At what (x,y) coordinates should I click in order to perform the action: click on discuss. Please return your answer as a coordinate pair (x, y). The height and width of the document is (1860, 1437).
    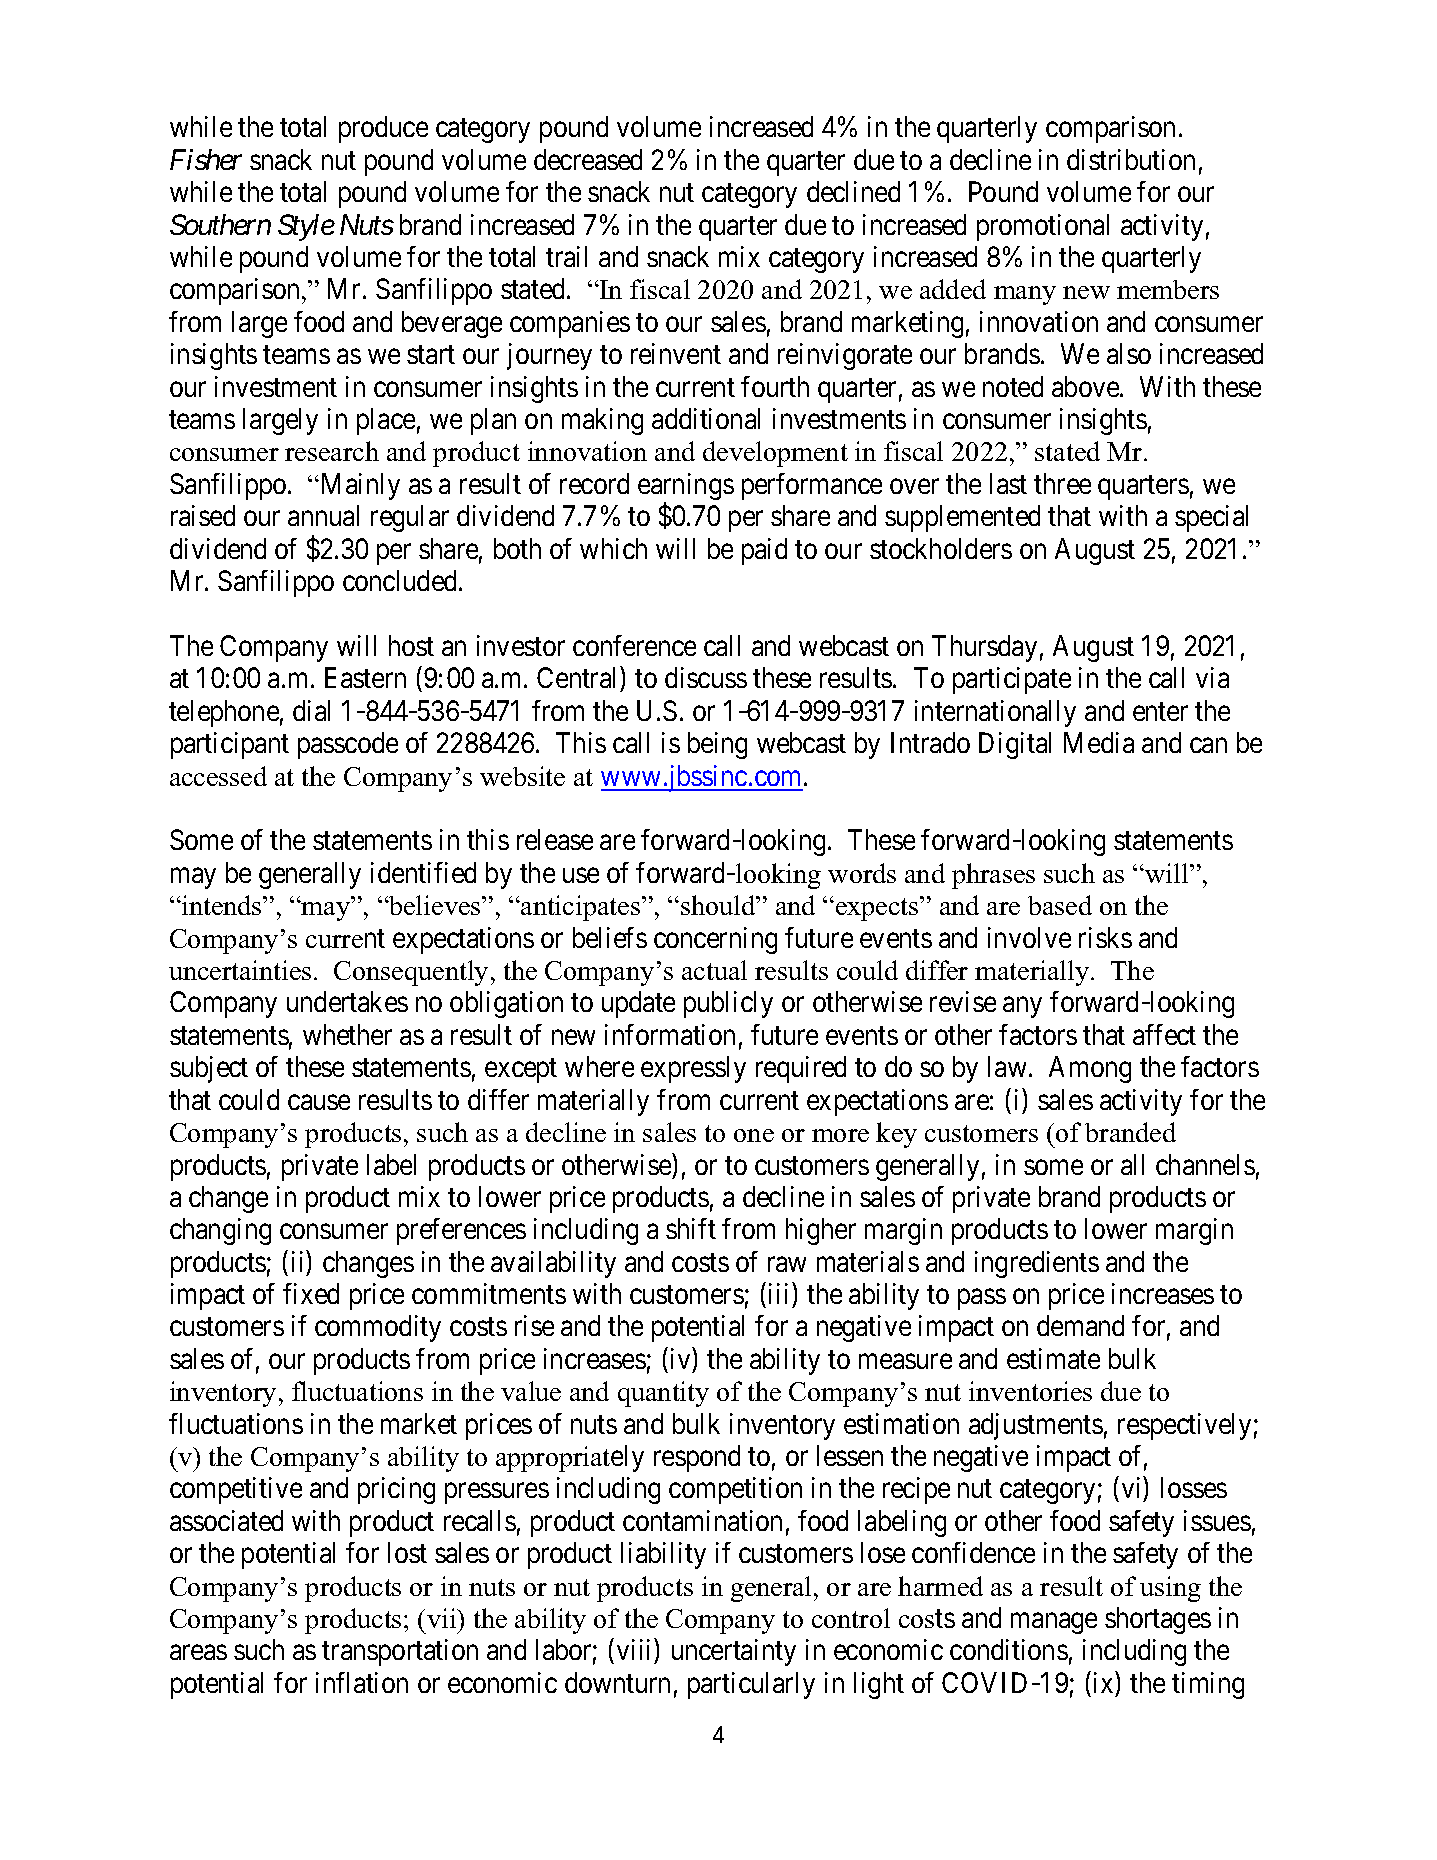
    Looking at the image, I should click on (706, 677).
